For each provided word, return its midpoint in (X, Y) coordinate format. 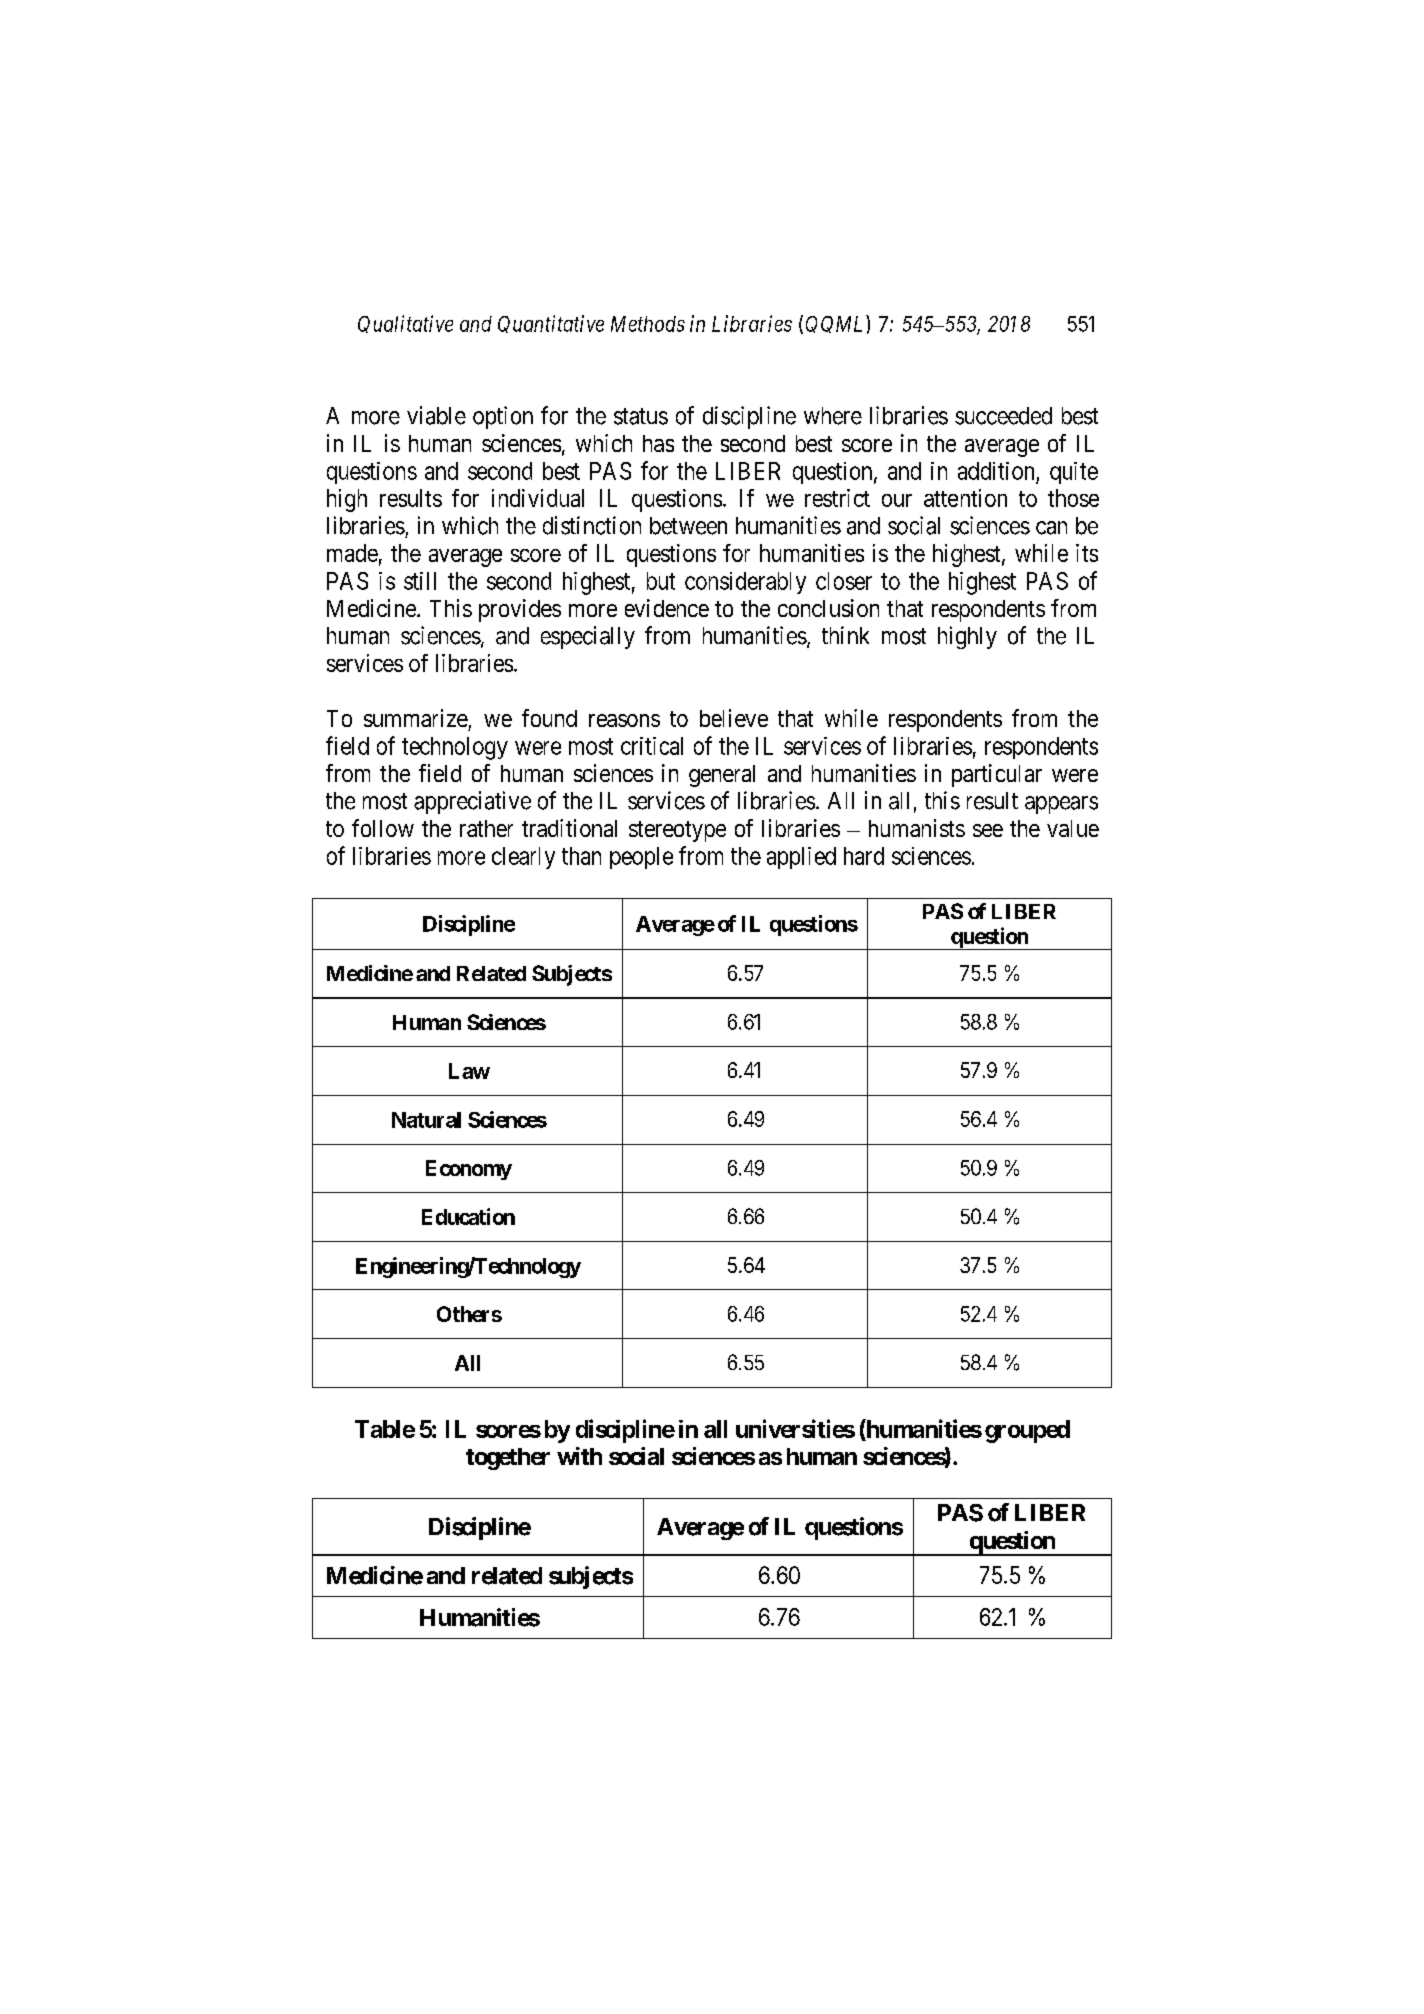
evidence (667, 608)
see (988, 830)
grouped (1027, 1431)
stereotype (677, 831)
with (579, 1456)
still (420, 581)
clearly (523, 858)
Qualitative (405, 324)
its (1087, 553)
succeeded (1003, 416)
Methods (648, 324)
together (508, 1459)
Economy (469, 1170)
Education (468, 1216)
